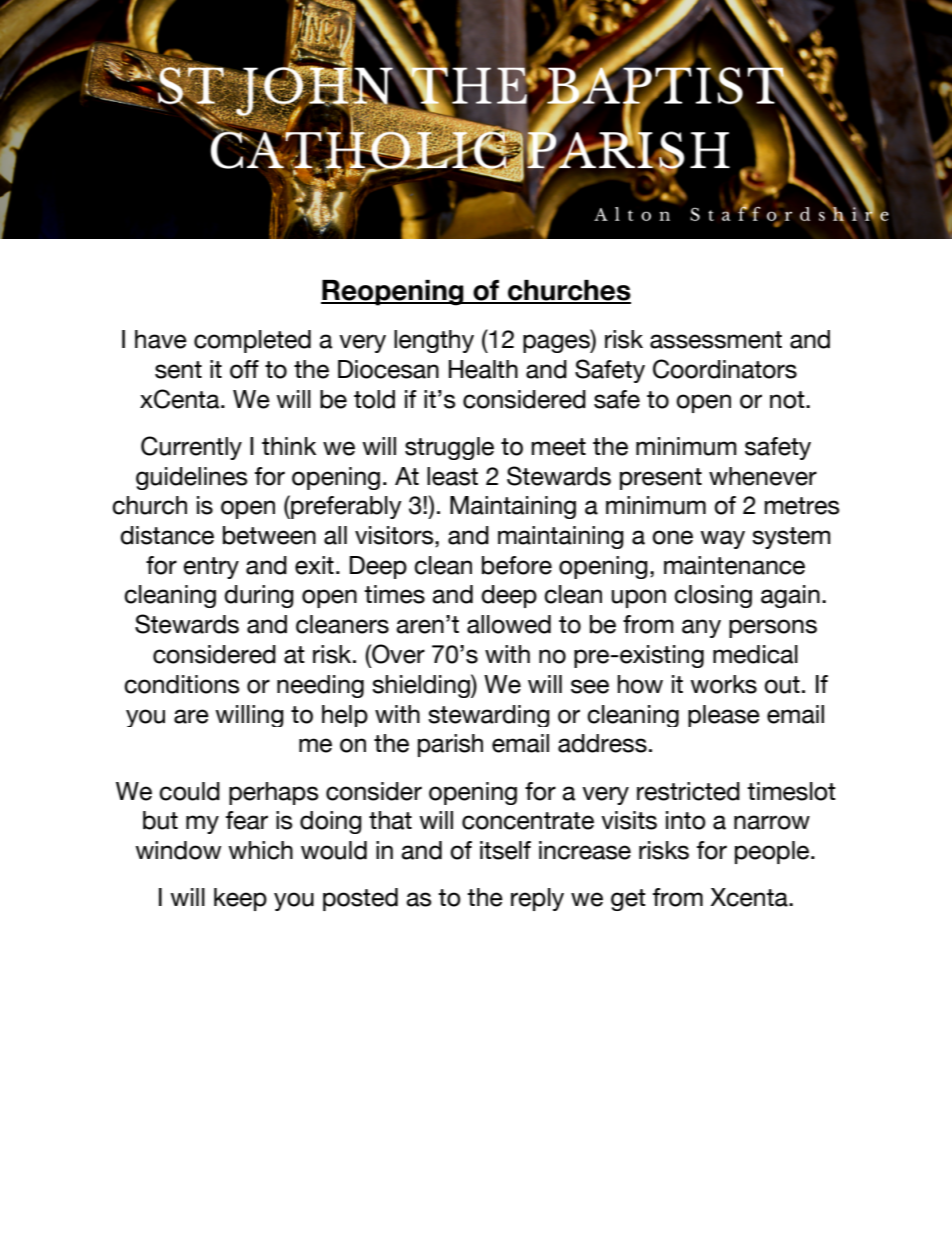 Image resolution: width=952 pixels, height=1233 pixels. What do you see at coordinates (259, 596) in the image?
I see `during` at bounding box center [259, 596].
